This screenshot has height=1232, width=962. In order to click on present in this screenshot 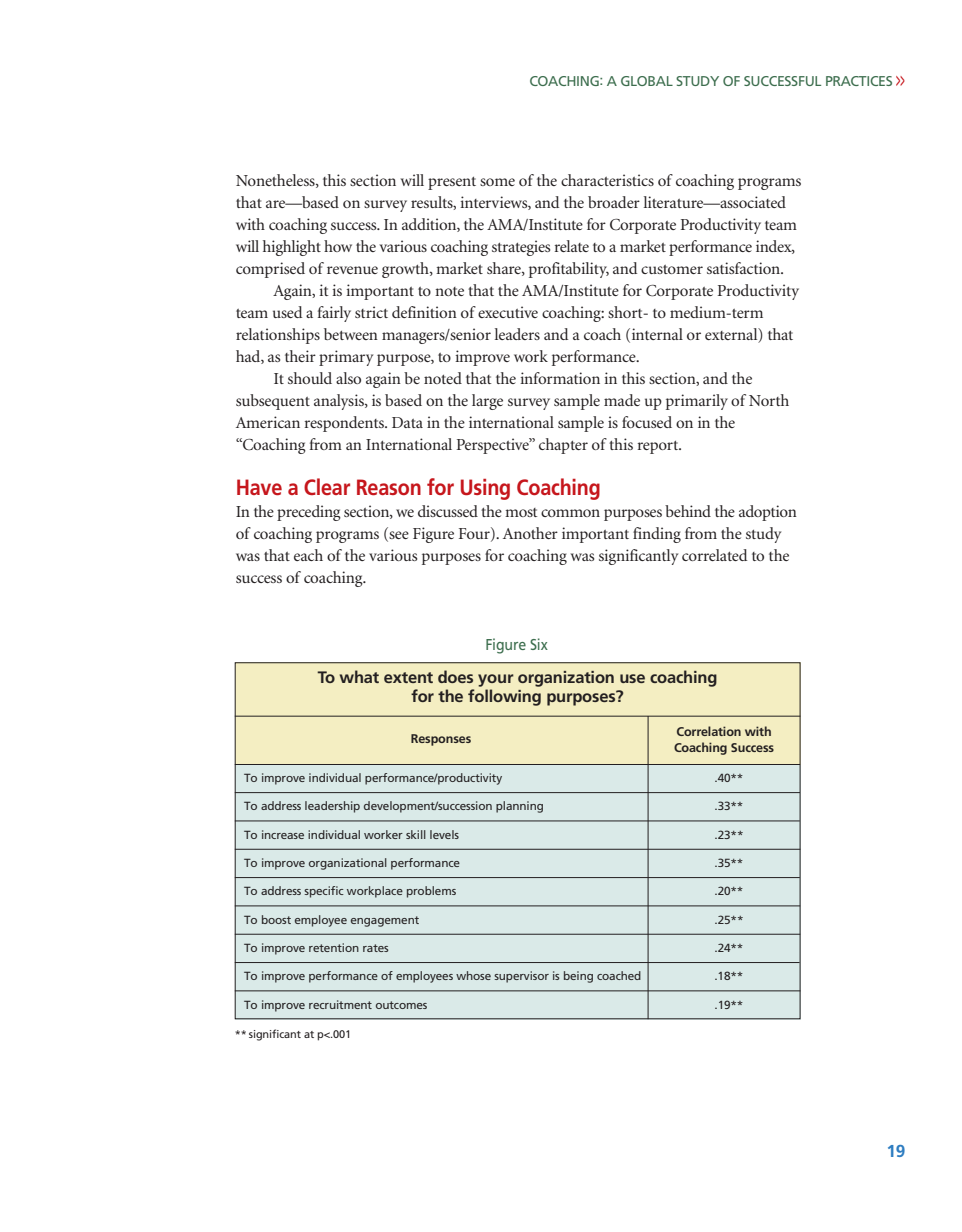, I will do `click(452, 183)`.
